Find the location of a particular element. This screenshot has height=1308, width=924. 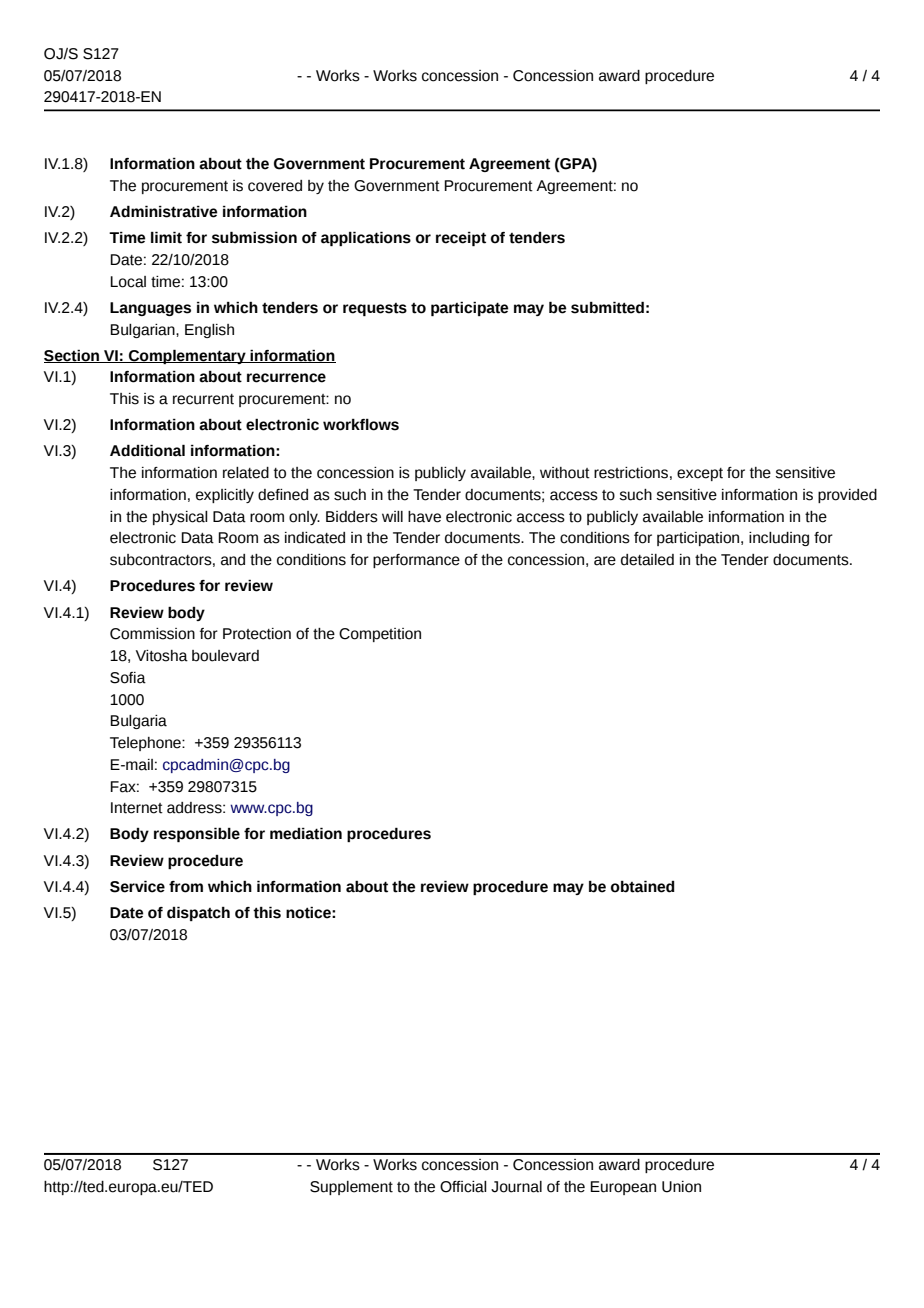

Administrative is located at coordinates (163, 211).
